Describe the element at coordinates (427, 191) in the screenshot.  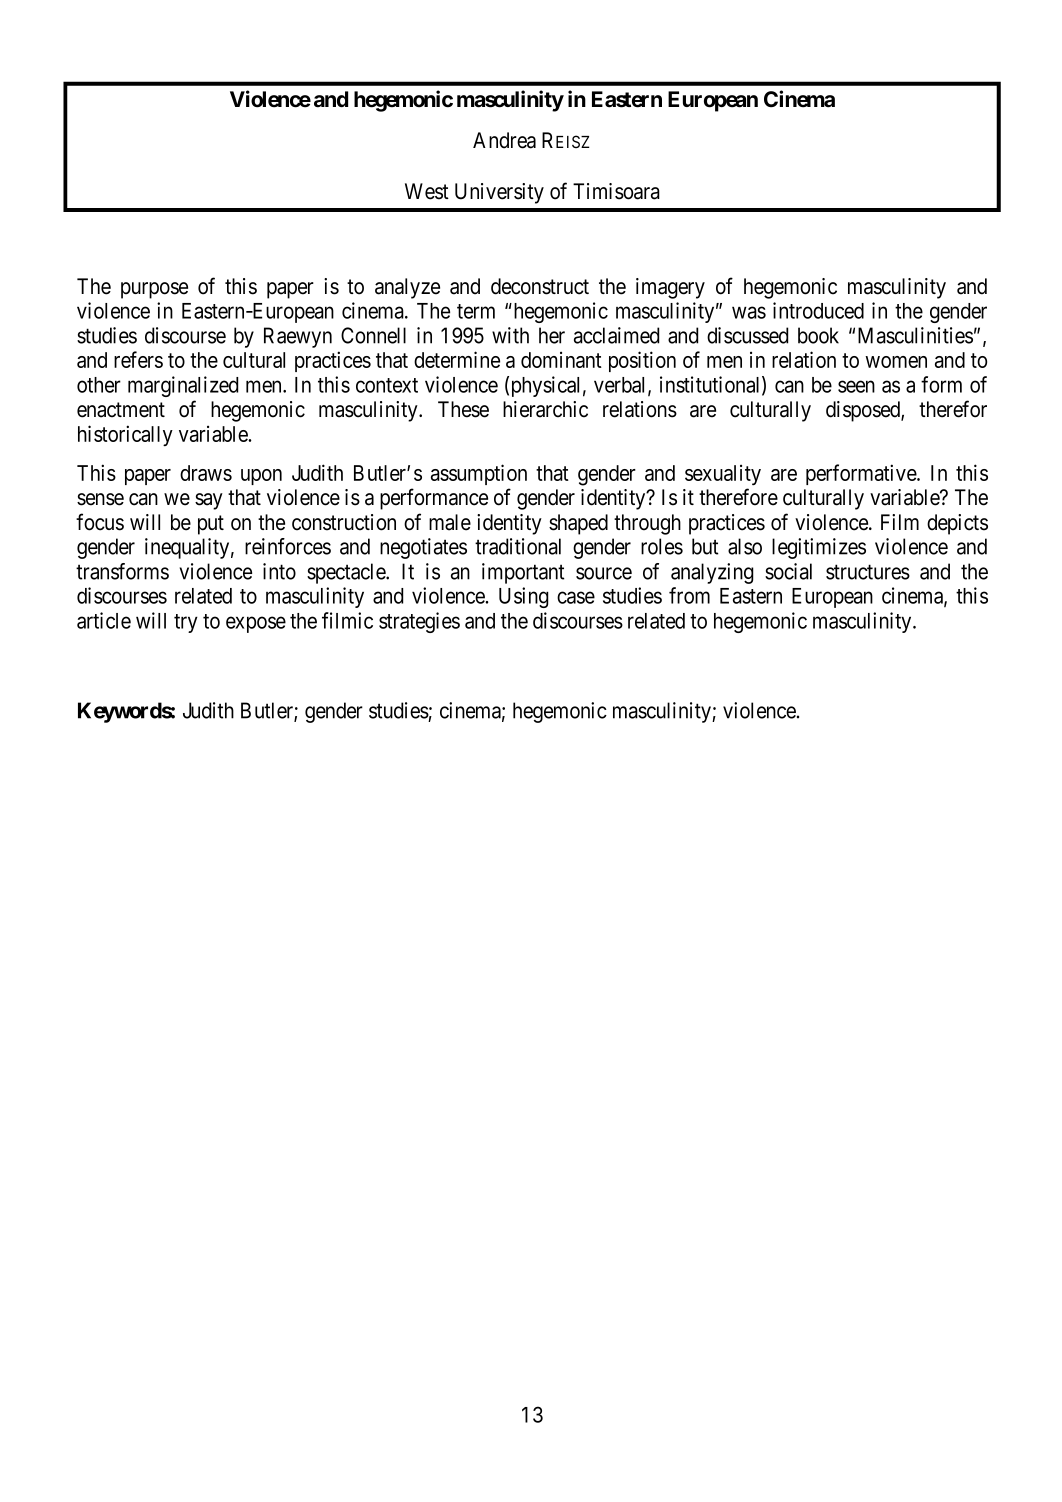
I see `West` at that location.
